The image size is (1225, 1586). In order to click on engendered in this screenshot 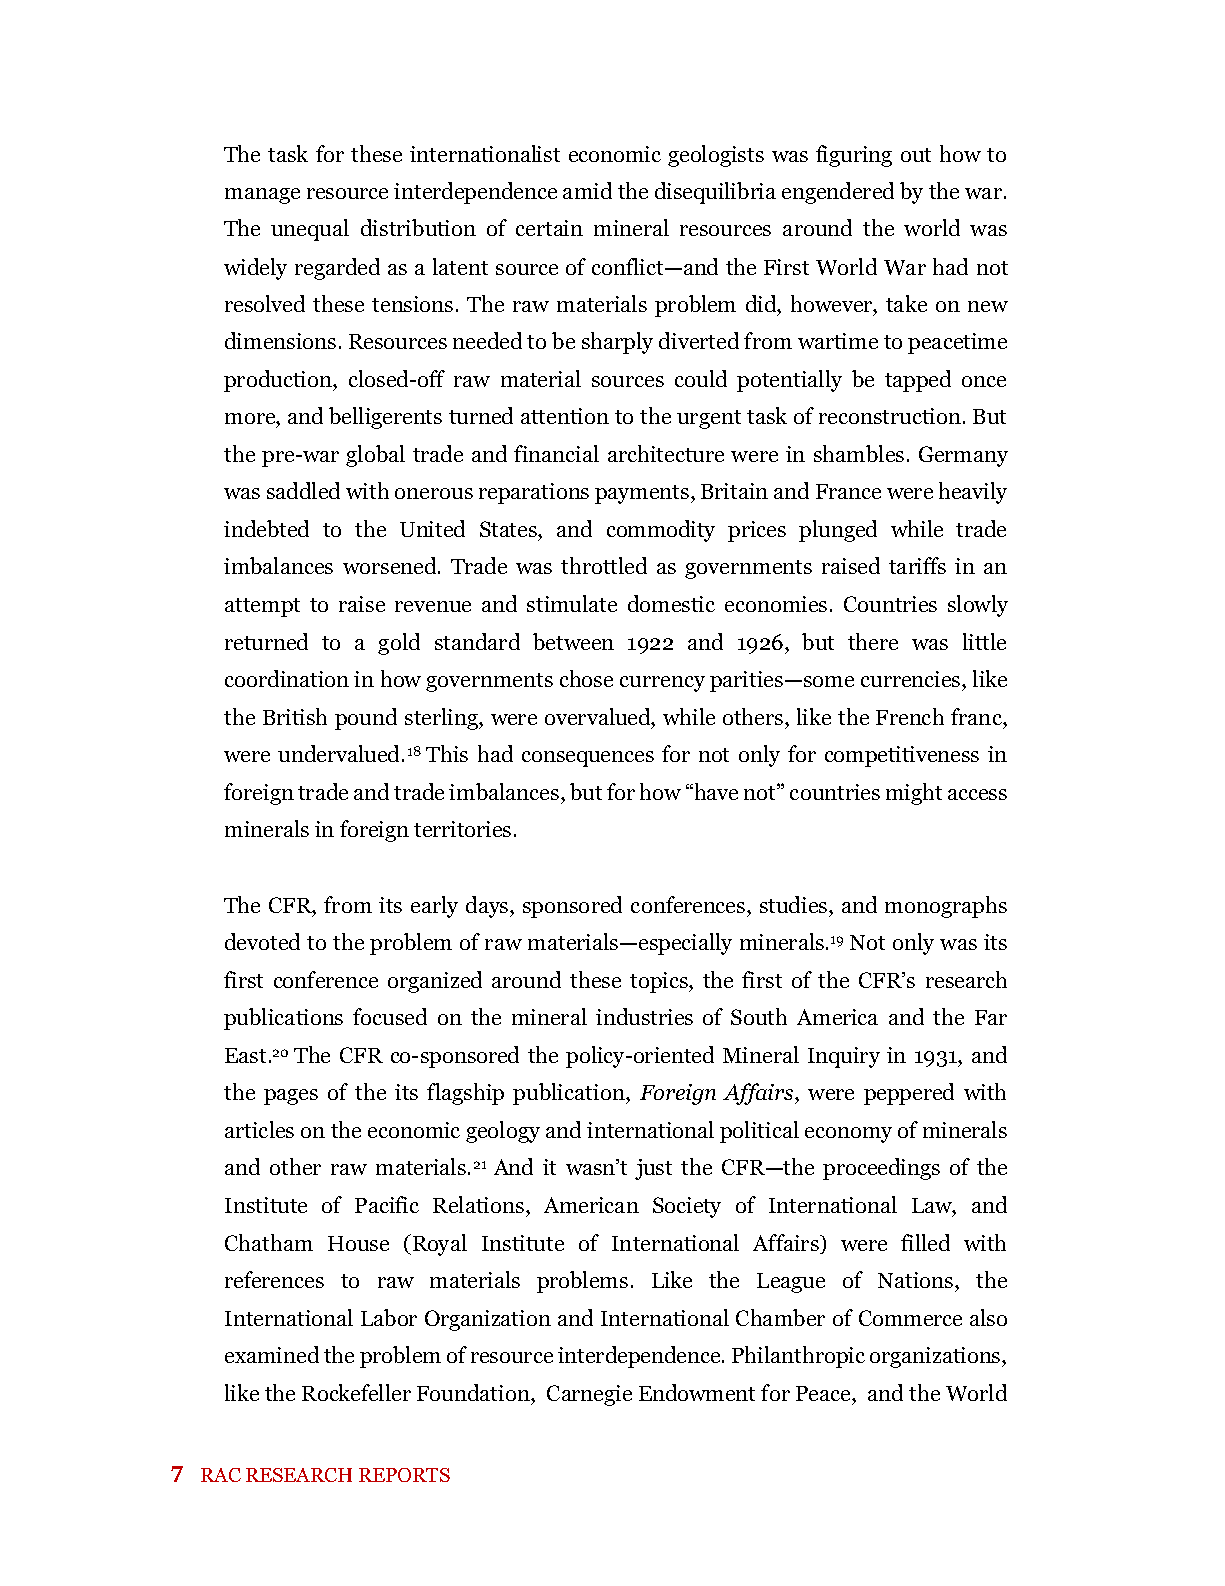, I will do `click(838, 193)`.
